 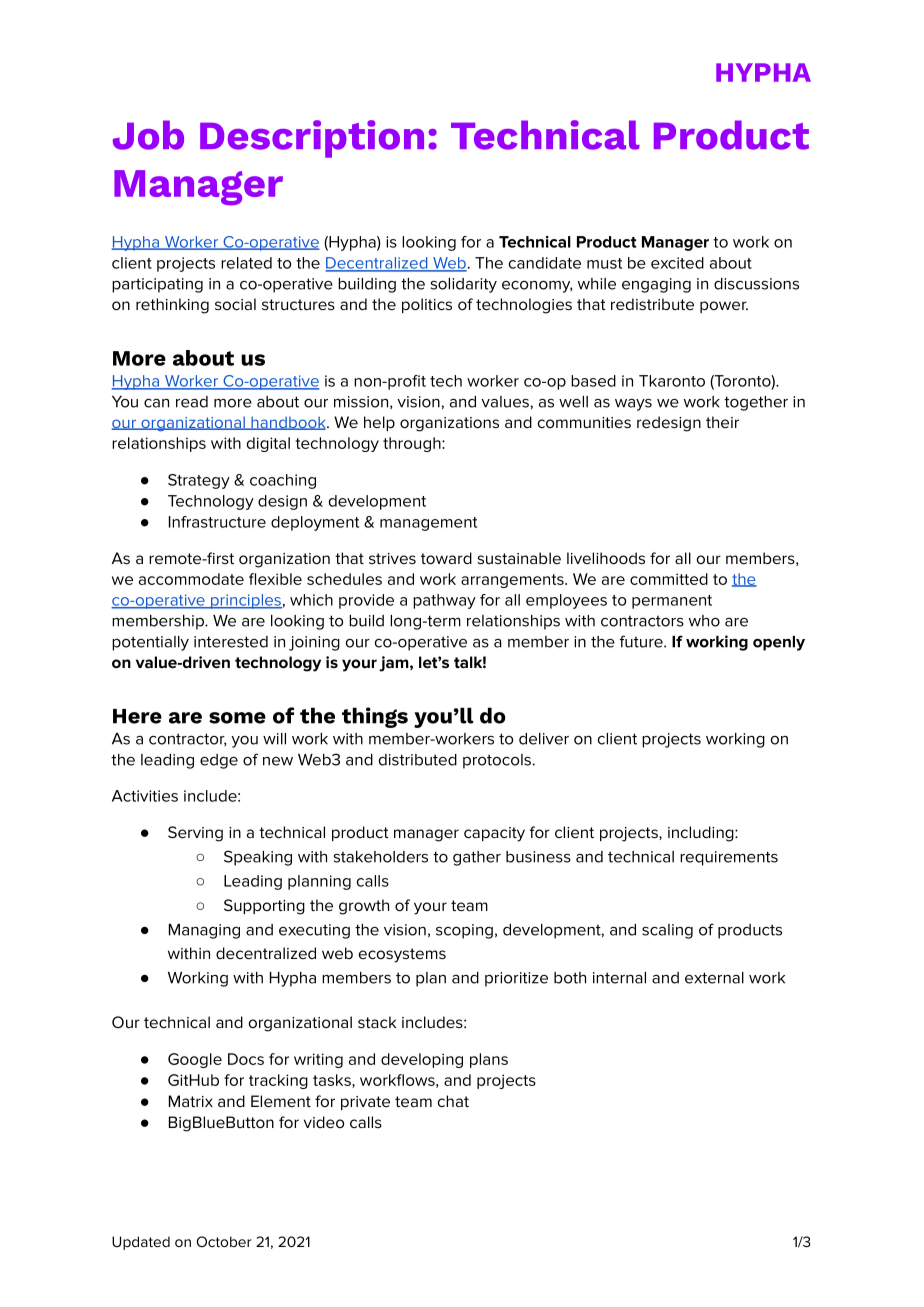 What do you see at coordinates (224, 1241) in the image?
I see `October` at bounding box center [224, 1241].
